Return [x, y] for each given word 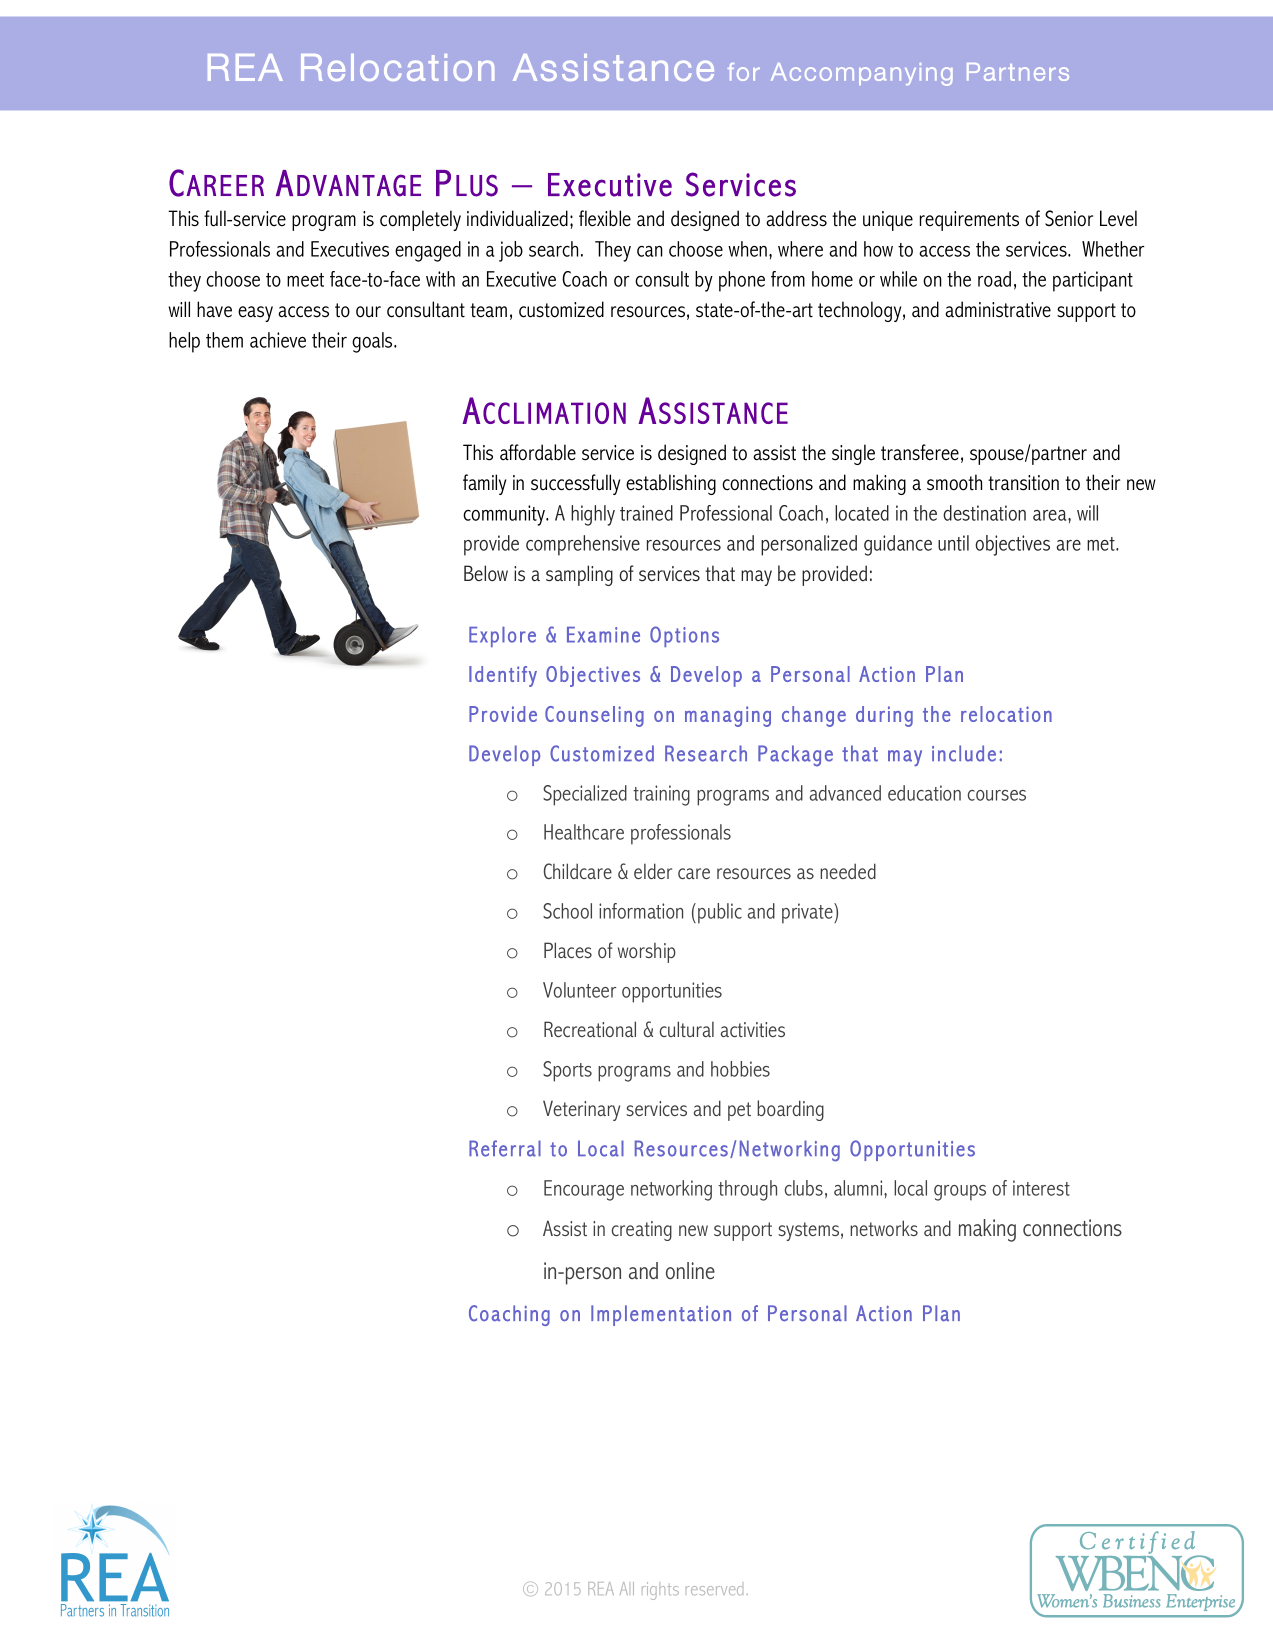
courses [997, 795]
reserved [714, 1590]
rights [660, 1591]
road [994, 279]
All [627, 1588]
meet [305, 280]
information [641, 911]
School [567, 911]
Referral [505, 1148]
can [650, 251]
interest [1041, 1188]
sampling [579, 575]
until [953, 543]
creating [642, 1231]
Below [486, 573]
